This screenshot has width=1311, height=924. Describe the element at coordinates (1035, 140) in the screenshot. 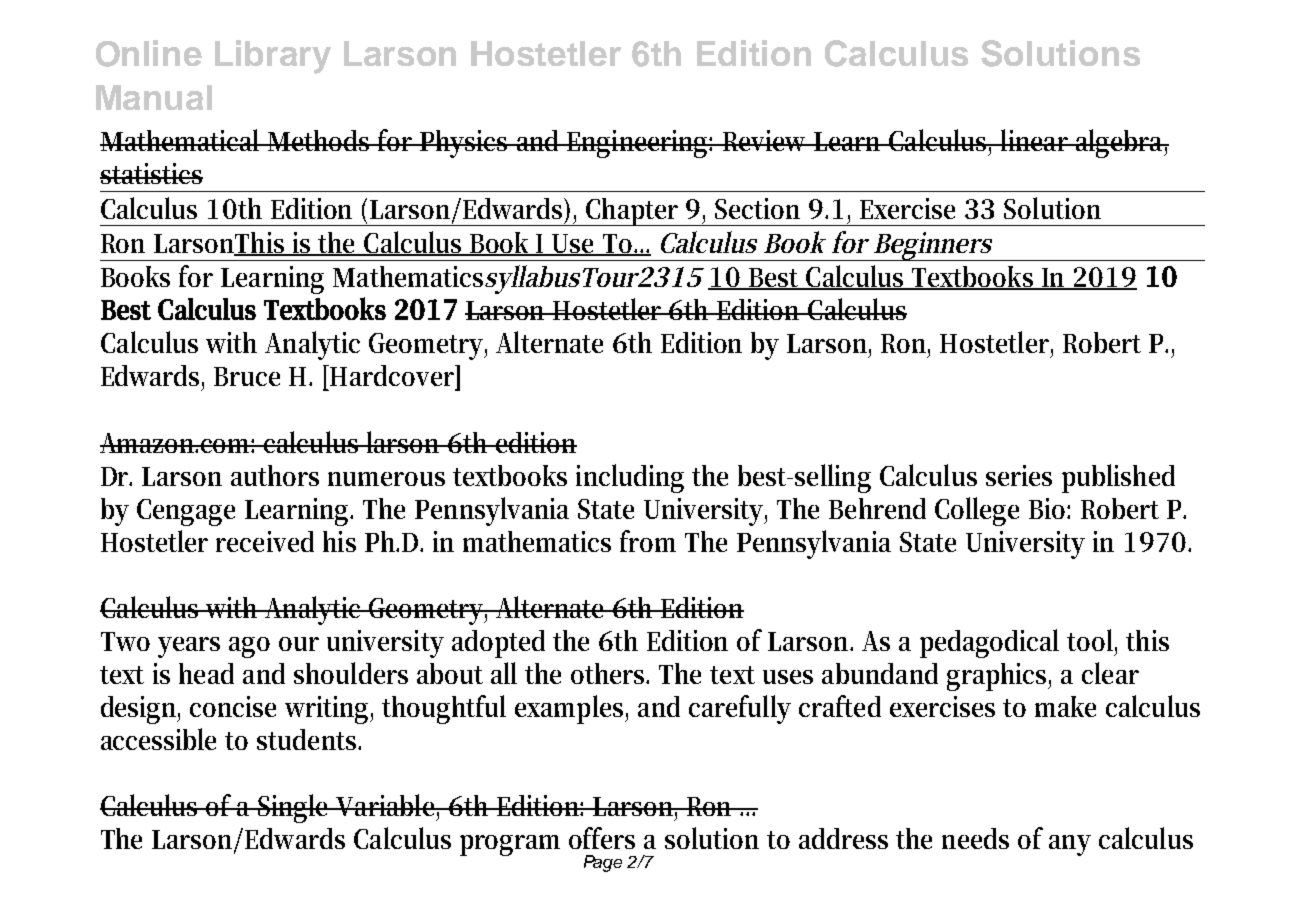

I see `linear` at that location.
